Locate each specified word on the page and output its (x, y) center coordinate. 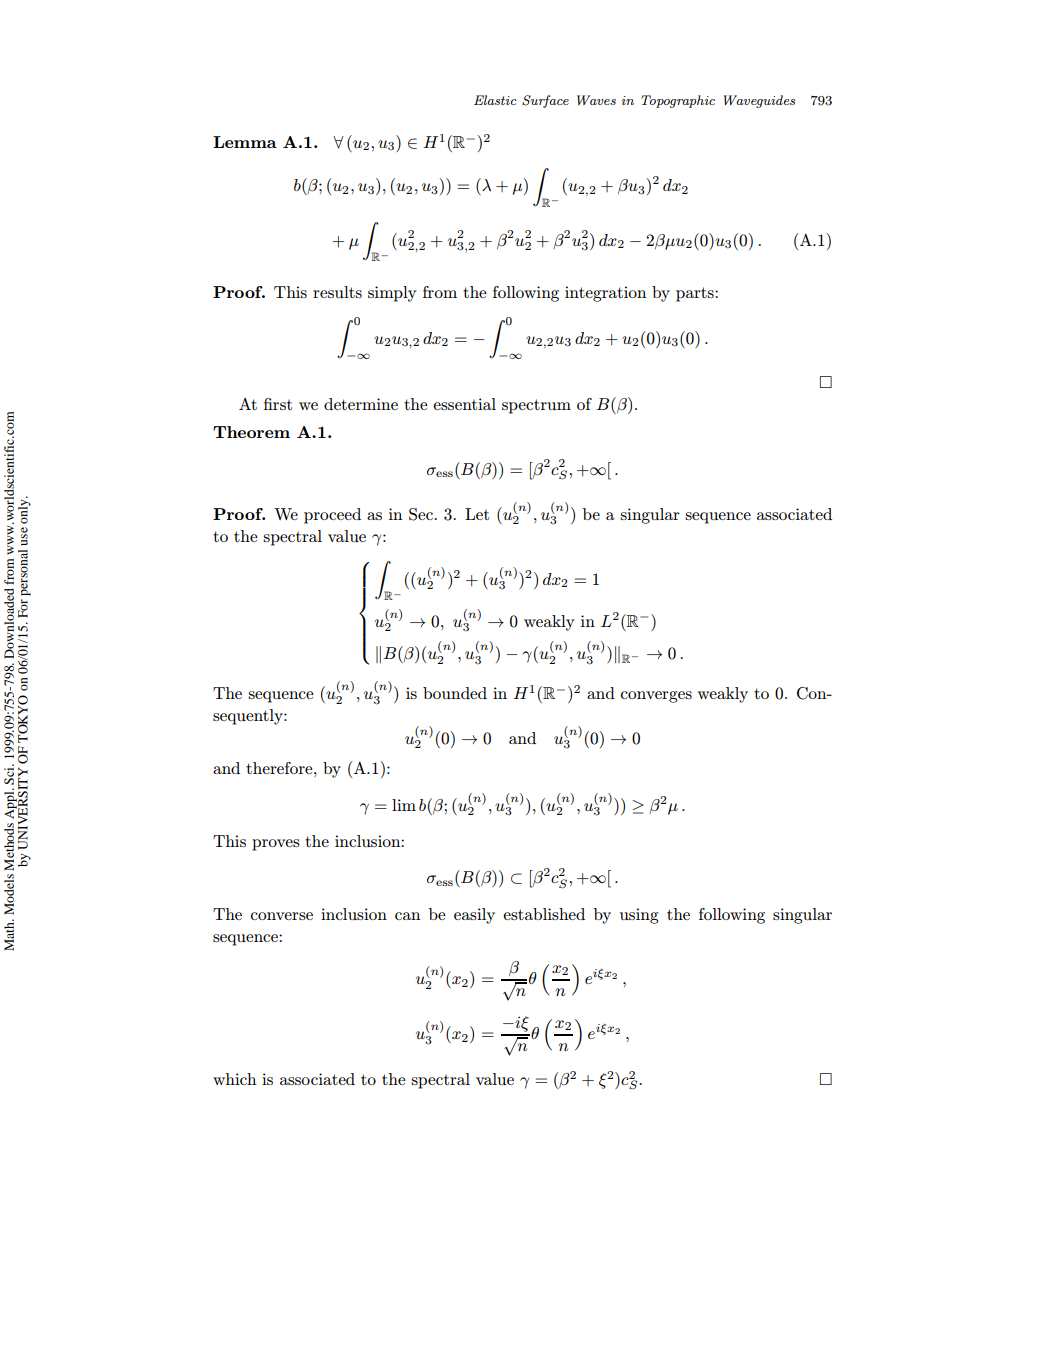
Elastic (495, 100)
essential (464, 404)
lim (404, 805)
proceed (332, 516)
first (278, 404)
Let (477, 514)
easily (474, 916)
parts (696, 294)
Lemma (245, 142)
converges (656, 697)
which (235, 1079)
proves (276, 845)
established (544, 914)
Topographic (678, 101)
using (639, 916)
